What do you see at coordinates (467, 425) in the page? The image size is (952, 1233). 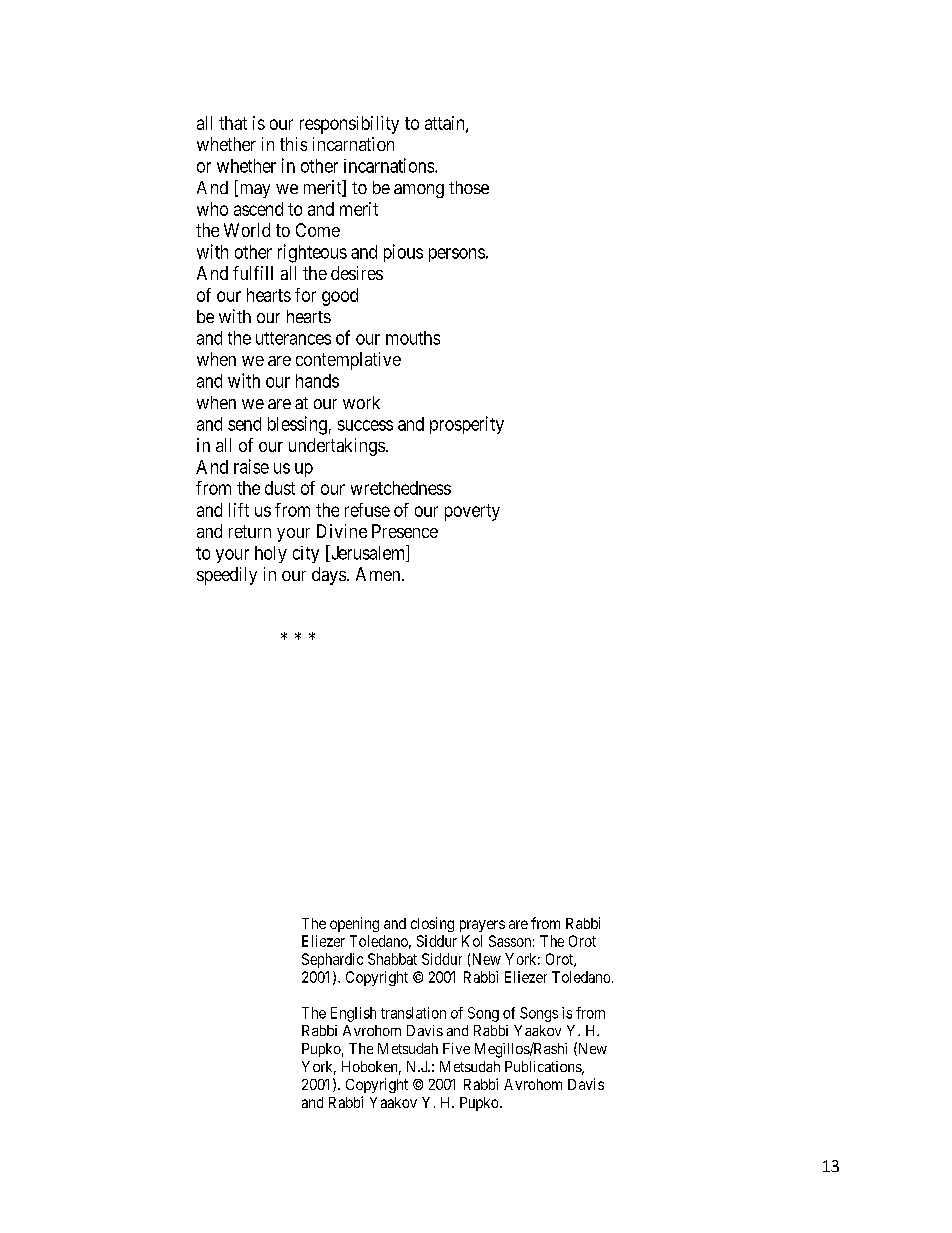 I see `prosperity` at bounding box center [467, 425].
